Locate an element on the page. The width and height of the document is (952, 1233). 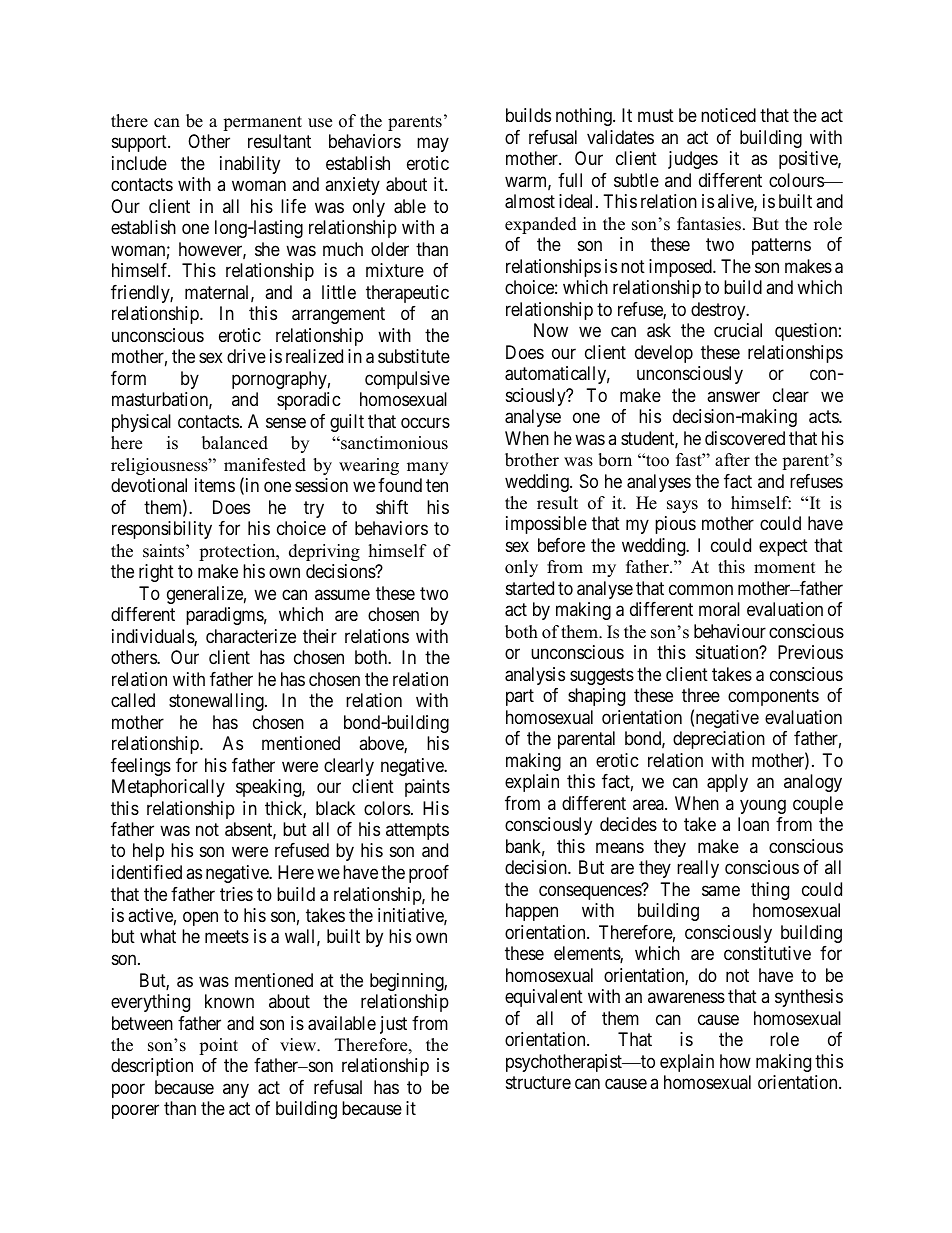
noticed is located at coordinates (728, 115).
